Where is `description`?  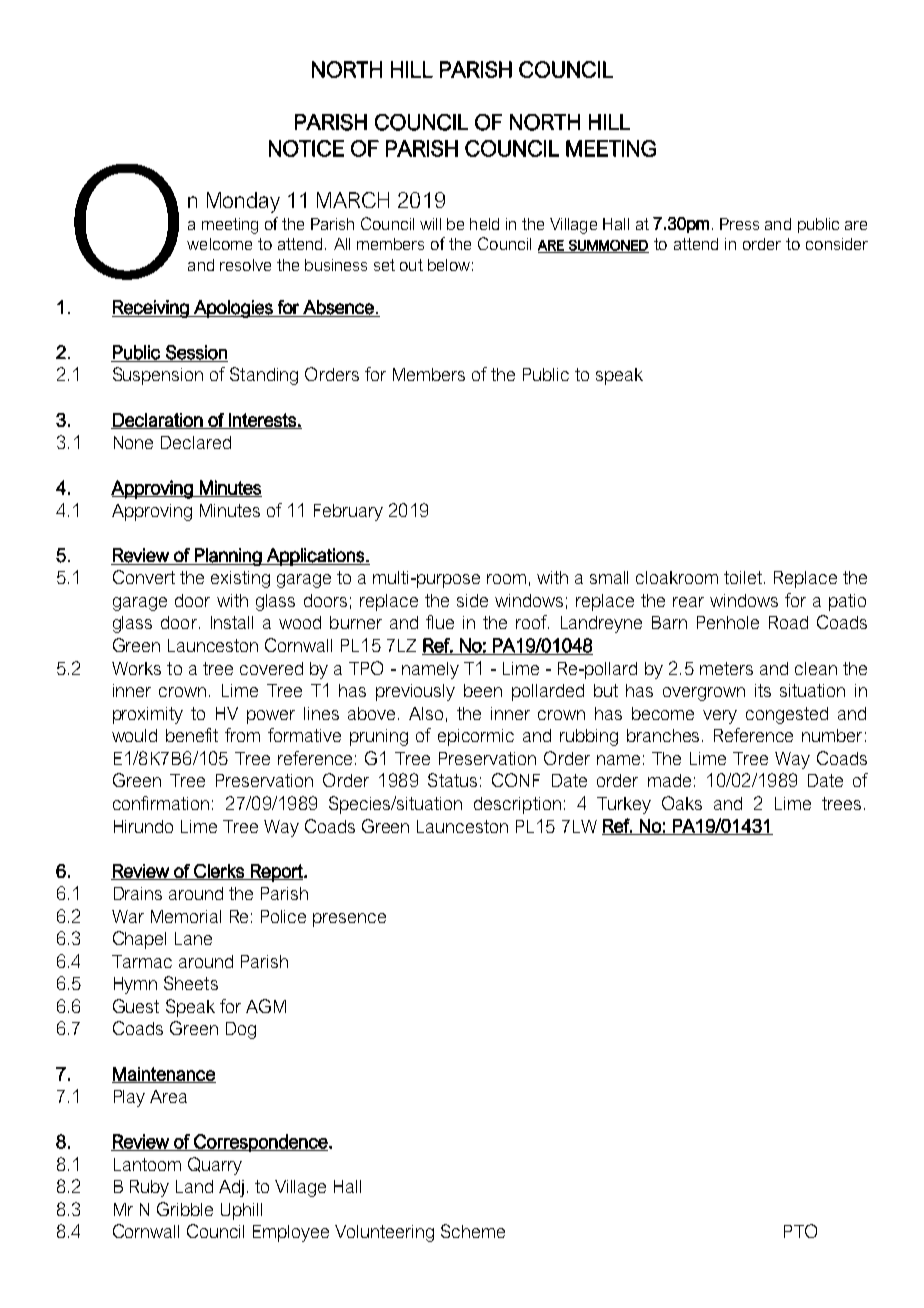 description is located at coordinates (517, 805).
